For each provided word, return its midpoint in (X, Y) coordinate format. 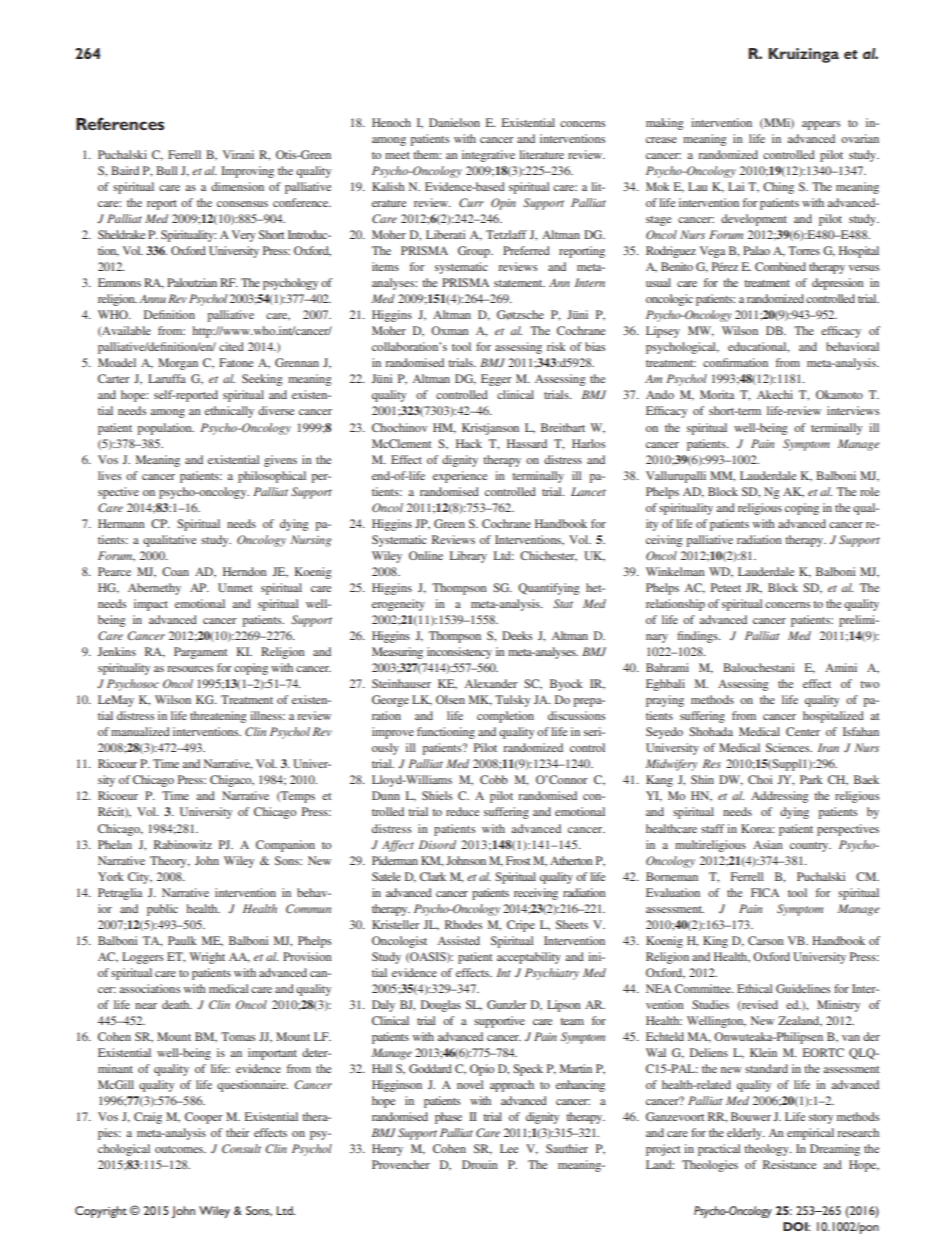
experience (460, 477)
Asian (767, 844)
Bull (166, 170)
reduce (462, 811)
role (869, 491)
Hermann (121, 523)
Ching (778, 188)
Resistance (789, 1164)
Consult (241, 1148)
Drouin (479, 1164)
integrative (488, 156)
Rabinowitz (183, 844)
